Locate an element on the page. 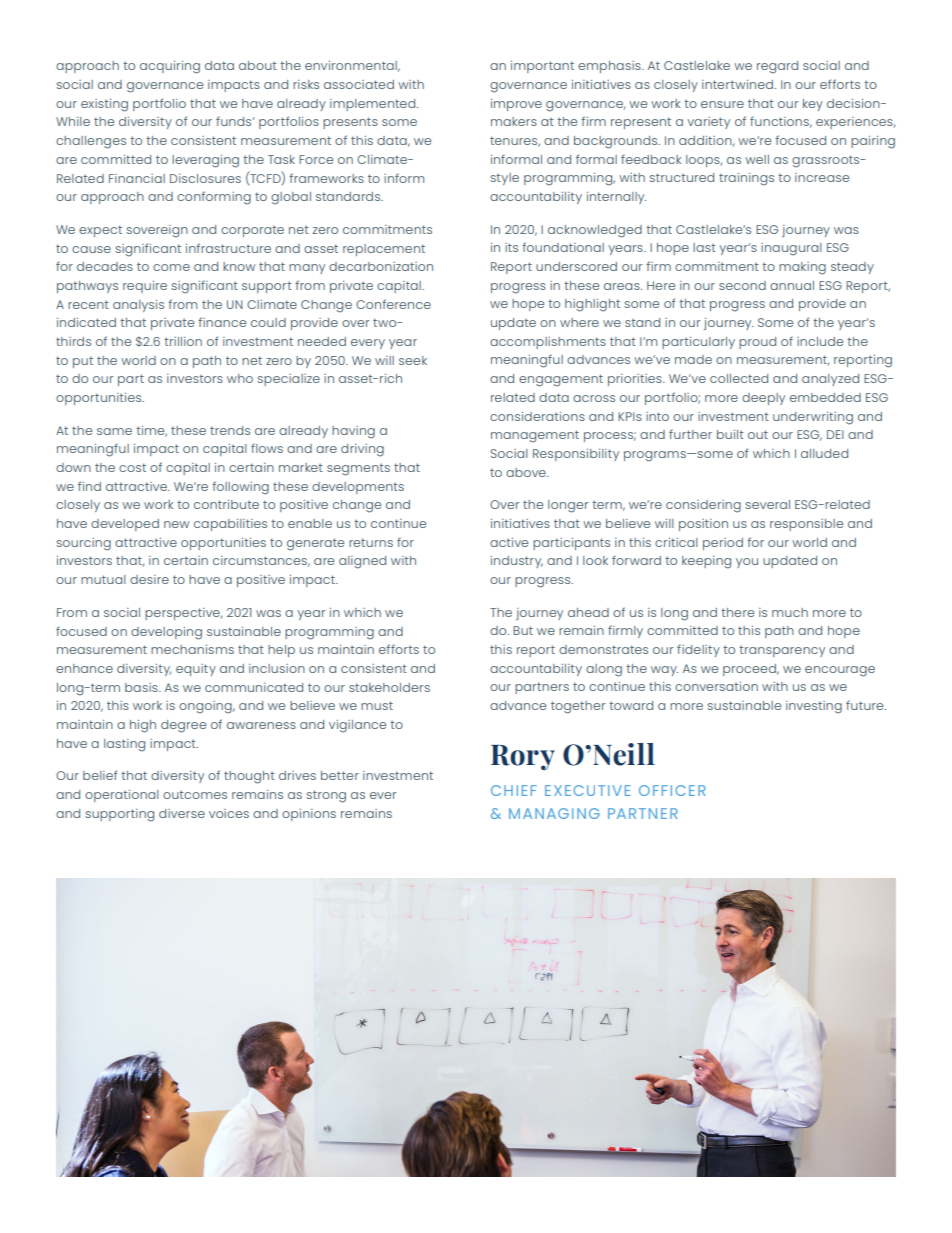 Image resolution: width=952 pixels, height=1233 pixels. acquiring is located at coordinates (170, 67).
